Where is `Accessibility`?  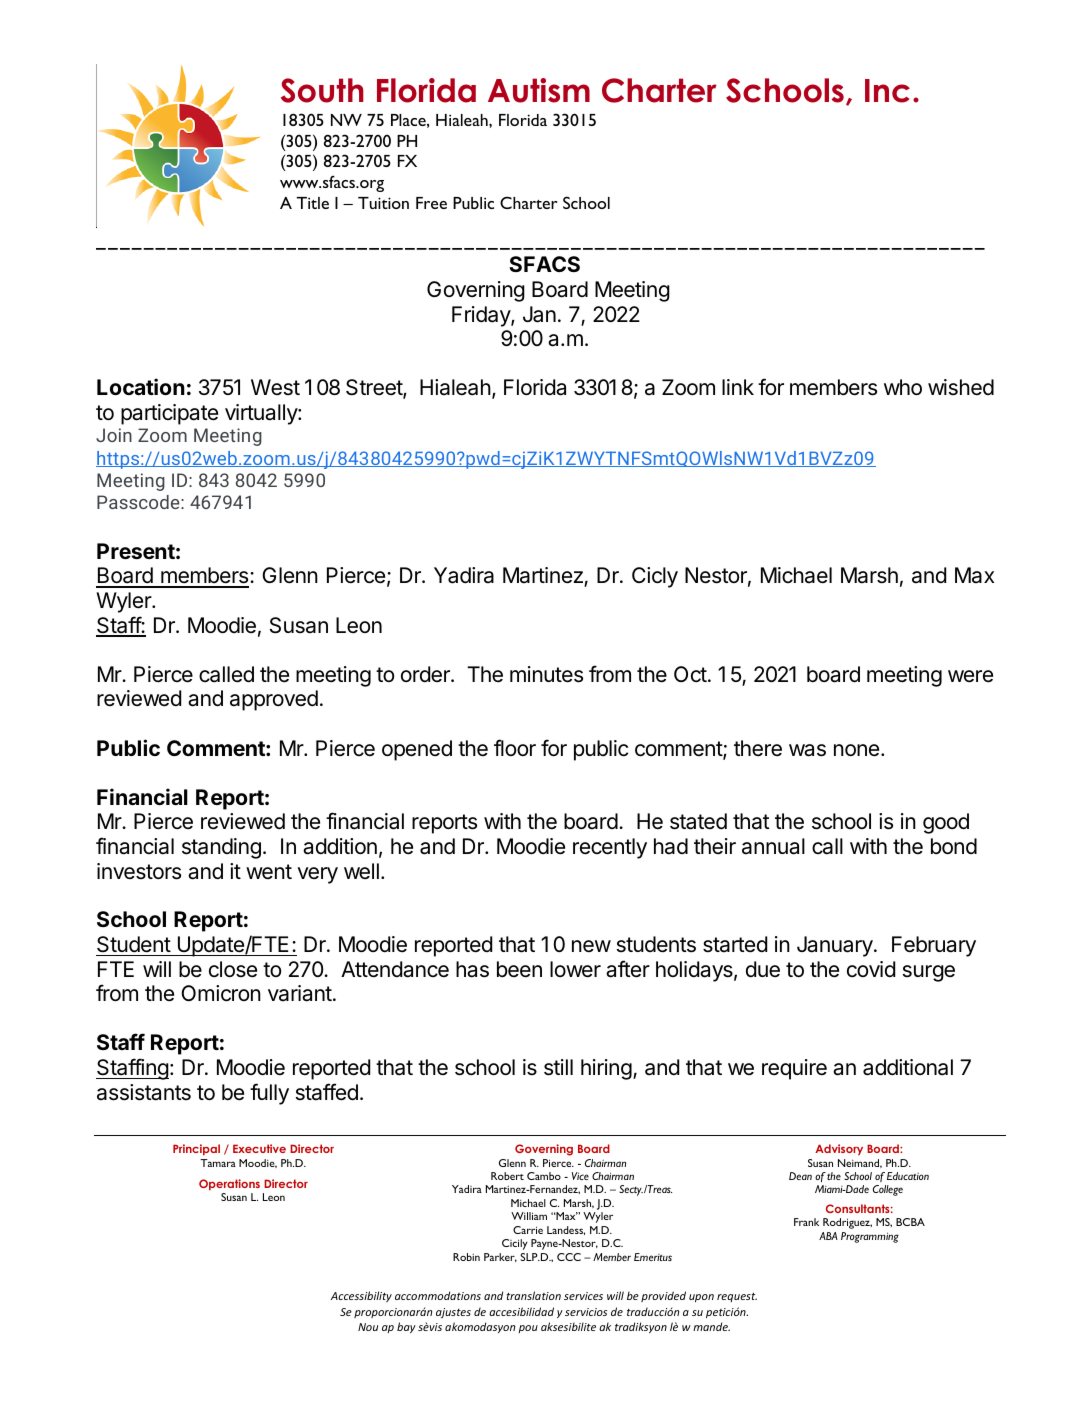
Accessibility is located at coordinates (361, 1296).
